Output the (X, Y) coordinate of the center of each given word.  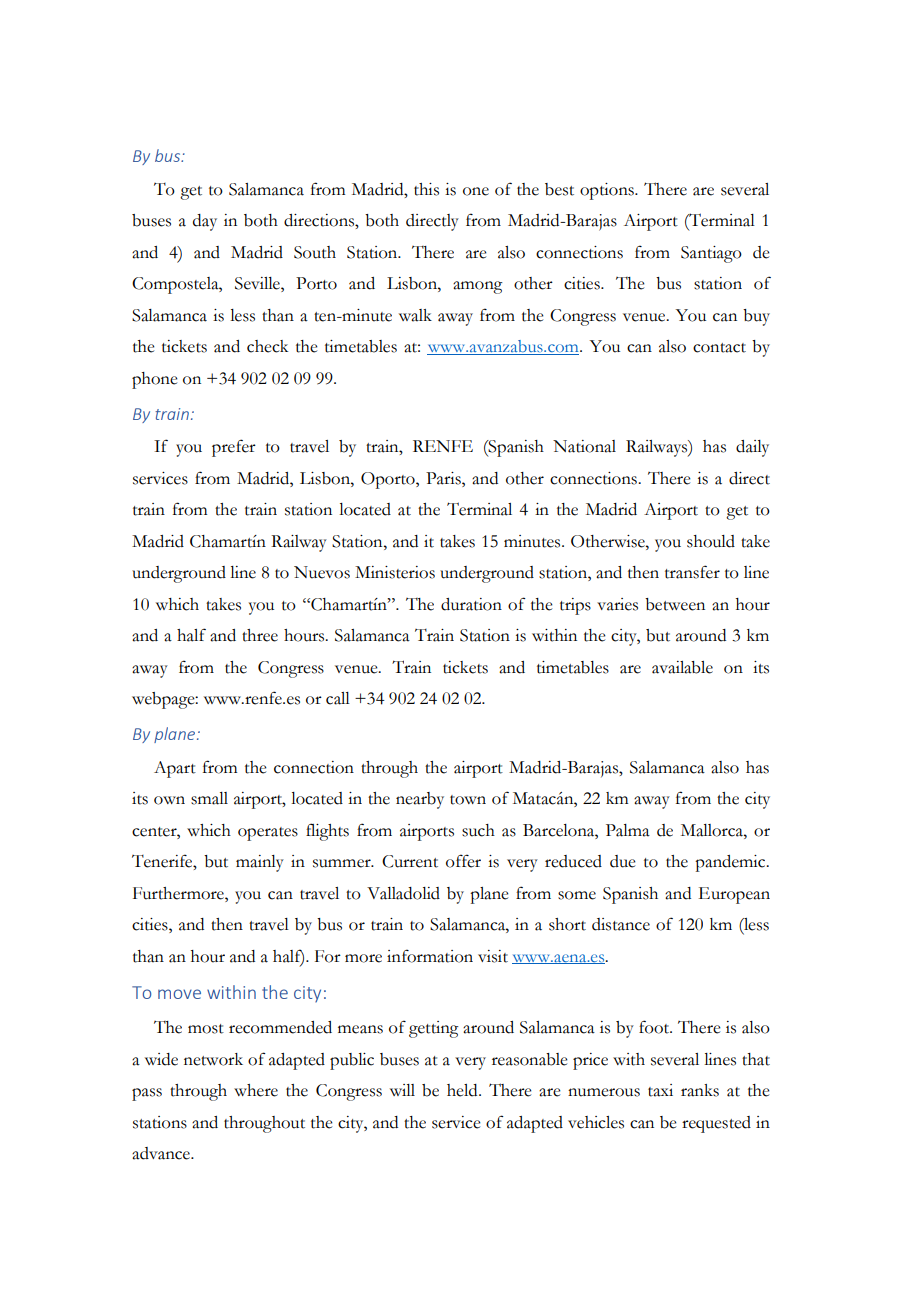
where (256, 1090)
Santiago (711, 254)
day (205, 222)
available (682, 667)
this (426, 189)
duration (471, 604)
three (260, 635)
